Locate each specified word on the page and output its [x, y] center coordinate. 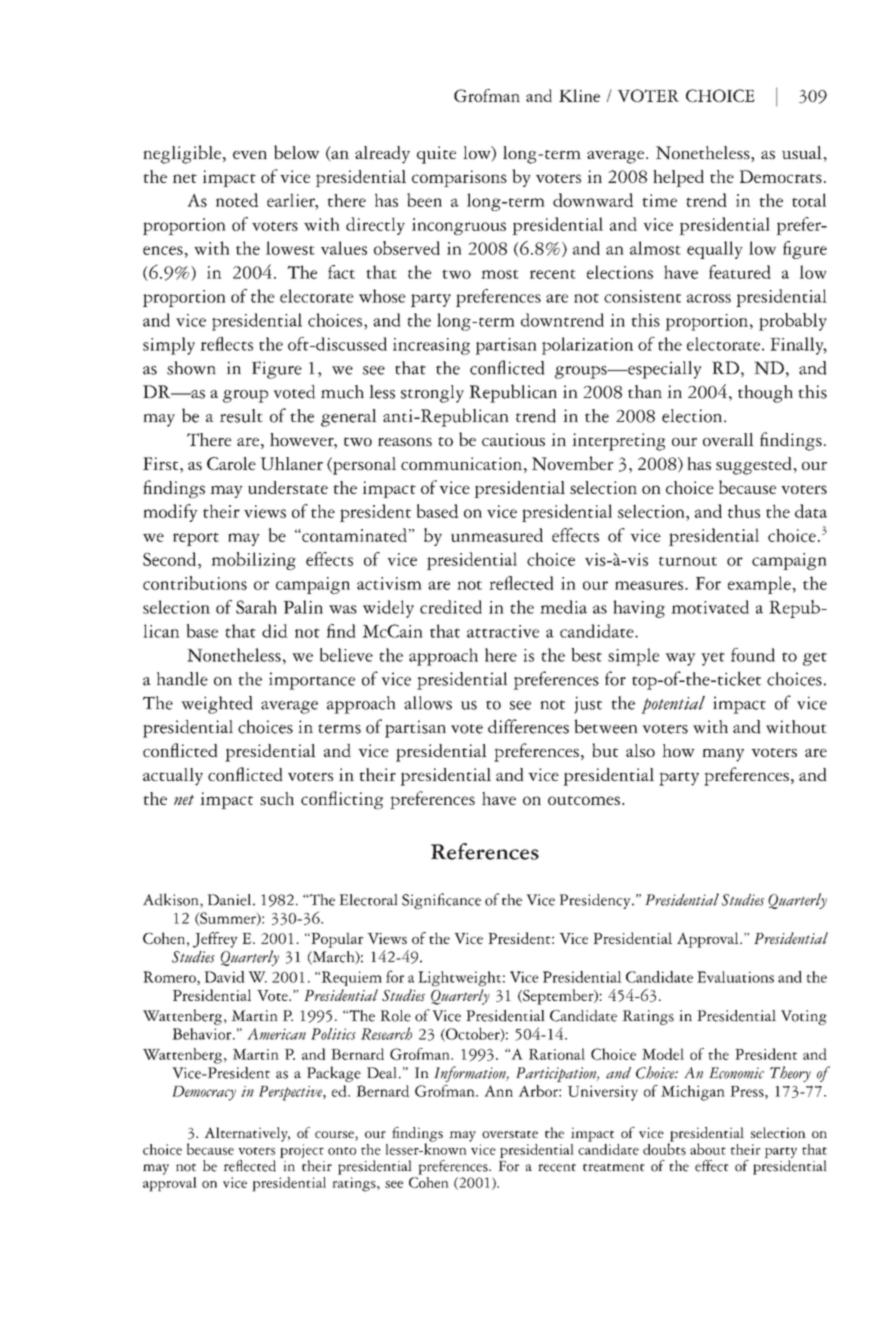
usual [803, 152]
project [302, 1152]
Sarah [256, 607]
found [753, 655]
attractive [503, 631]
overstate [510, 1134]
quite [436, 155]
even [250, 155]
